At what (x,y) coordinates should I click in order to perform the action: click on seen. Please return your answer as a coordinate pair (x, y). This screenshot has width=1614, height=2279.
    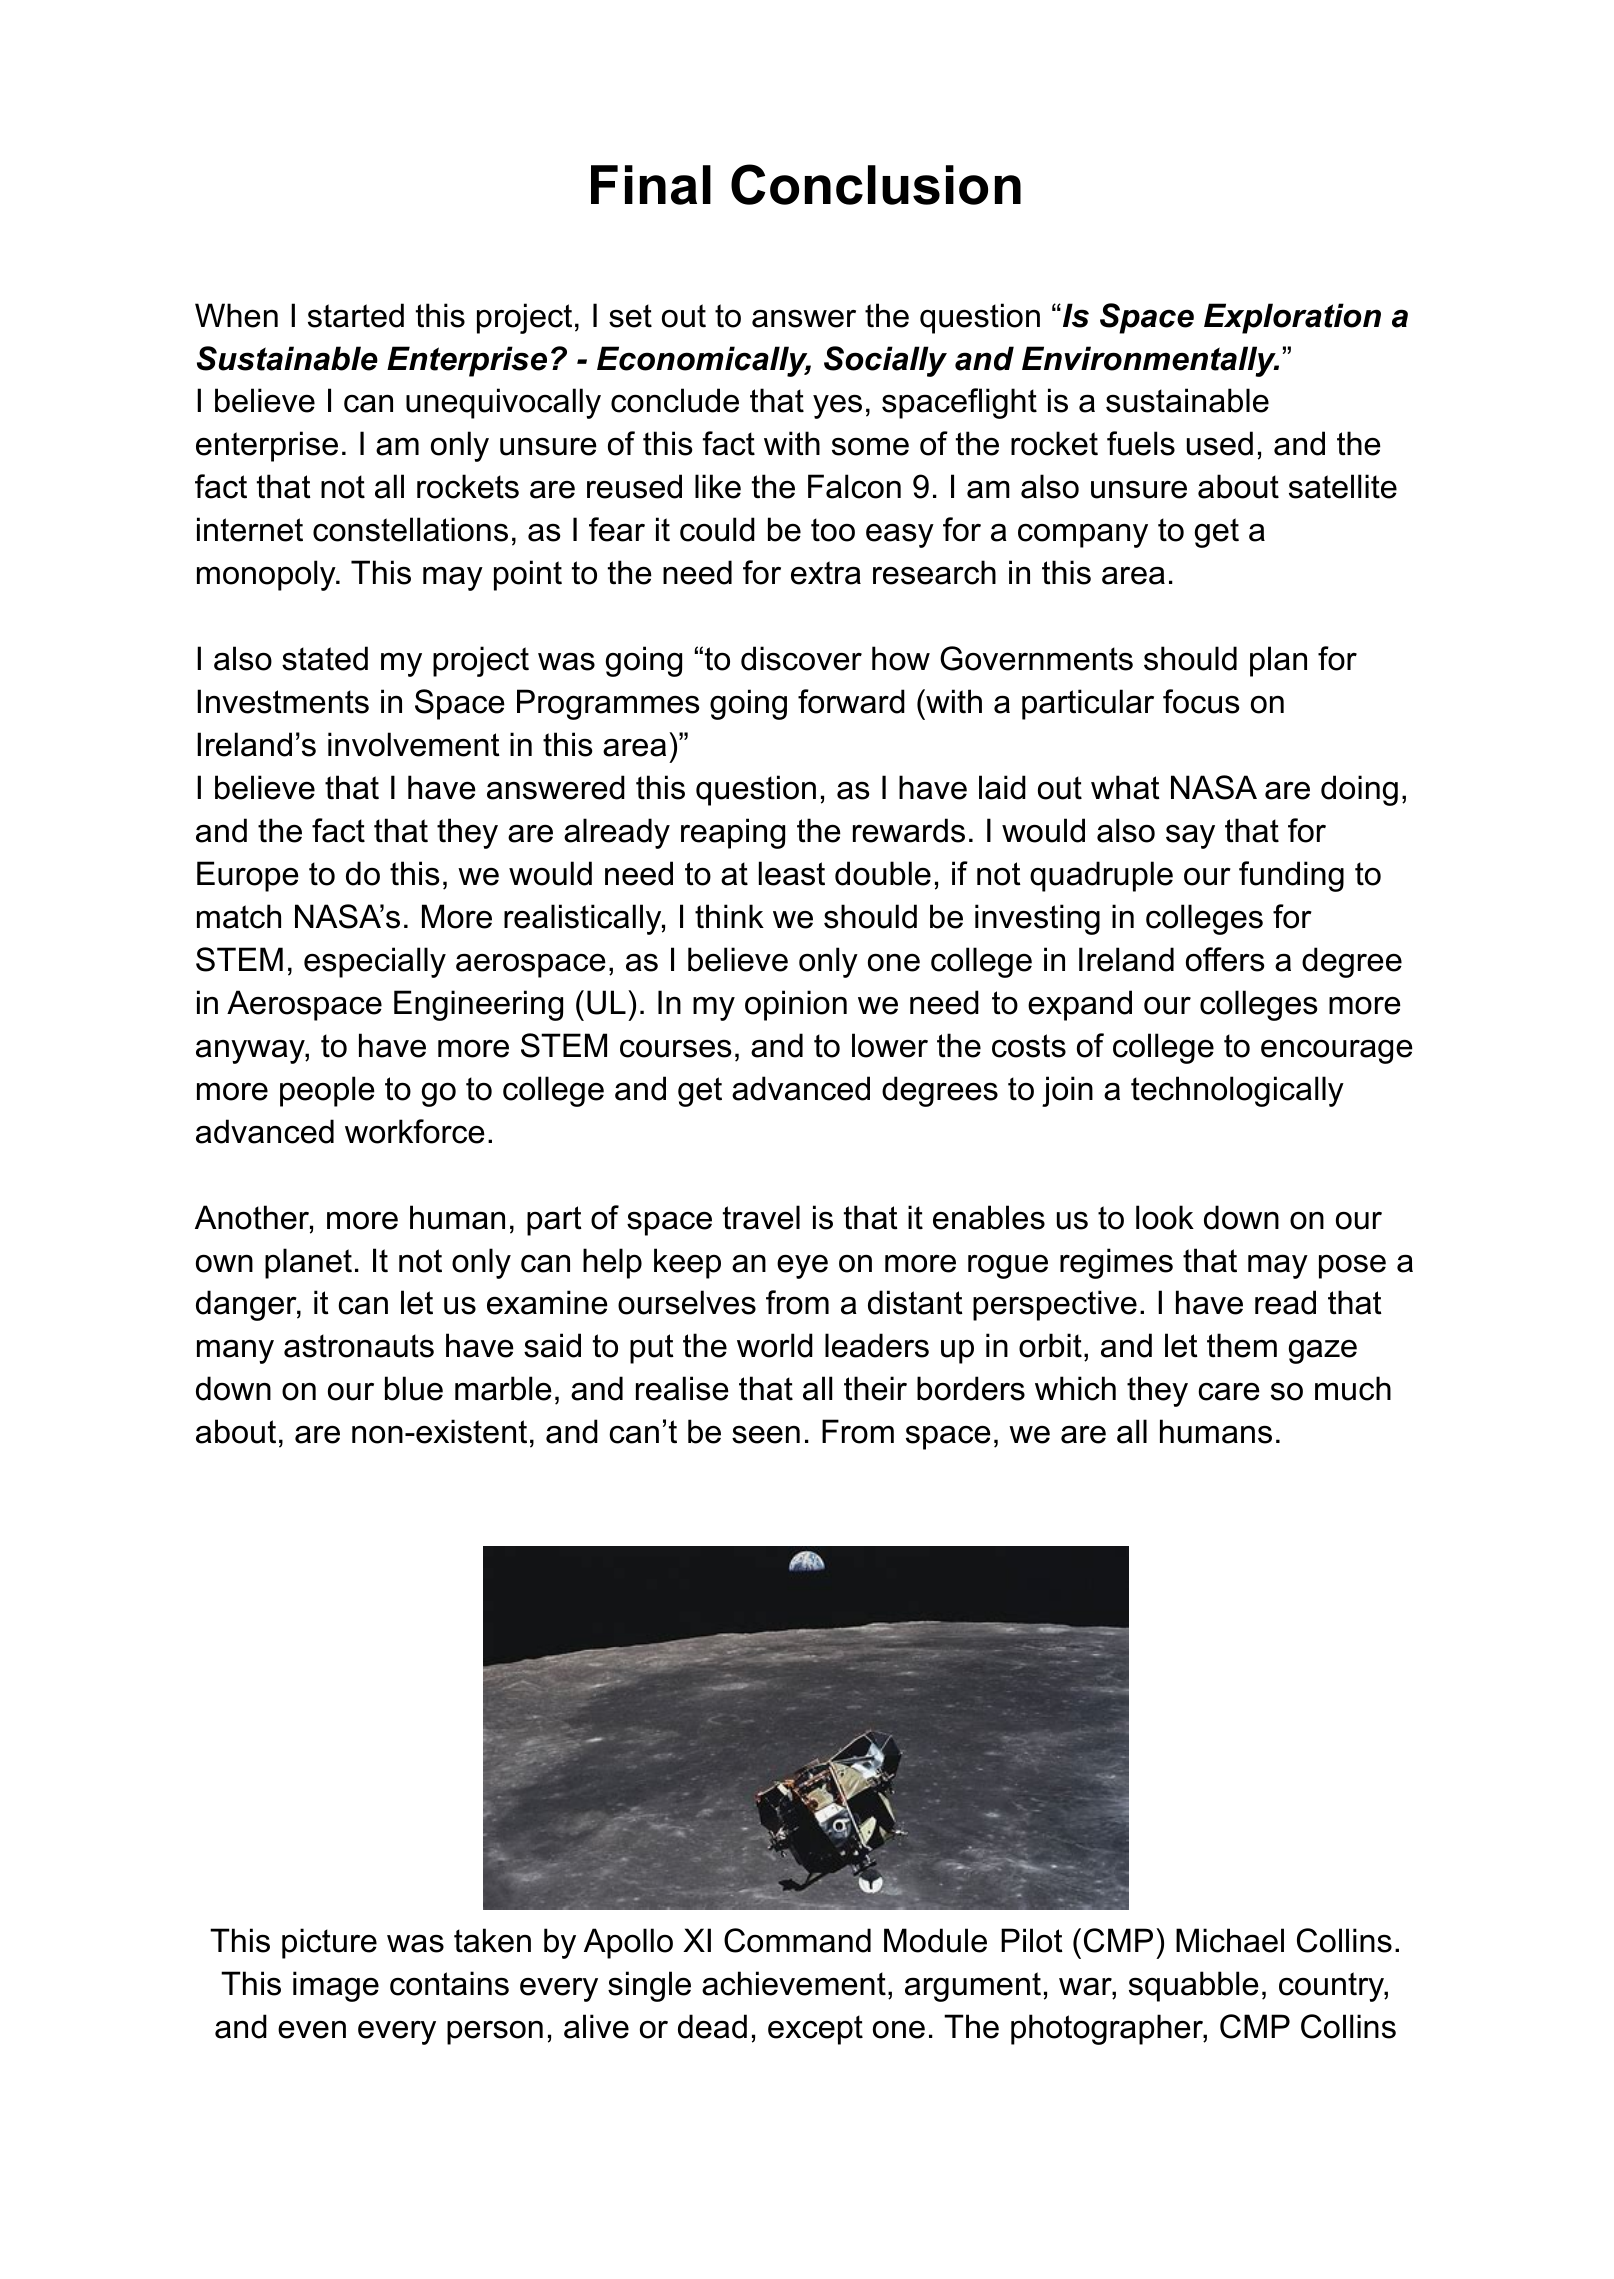
    Looking at the image, I should click on (766, 1435).
